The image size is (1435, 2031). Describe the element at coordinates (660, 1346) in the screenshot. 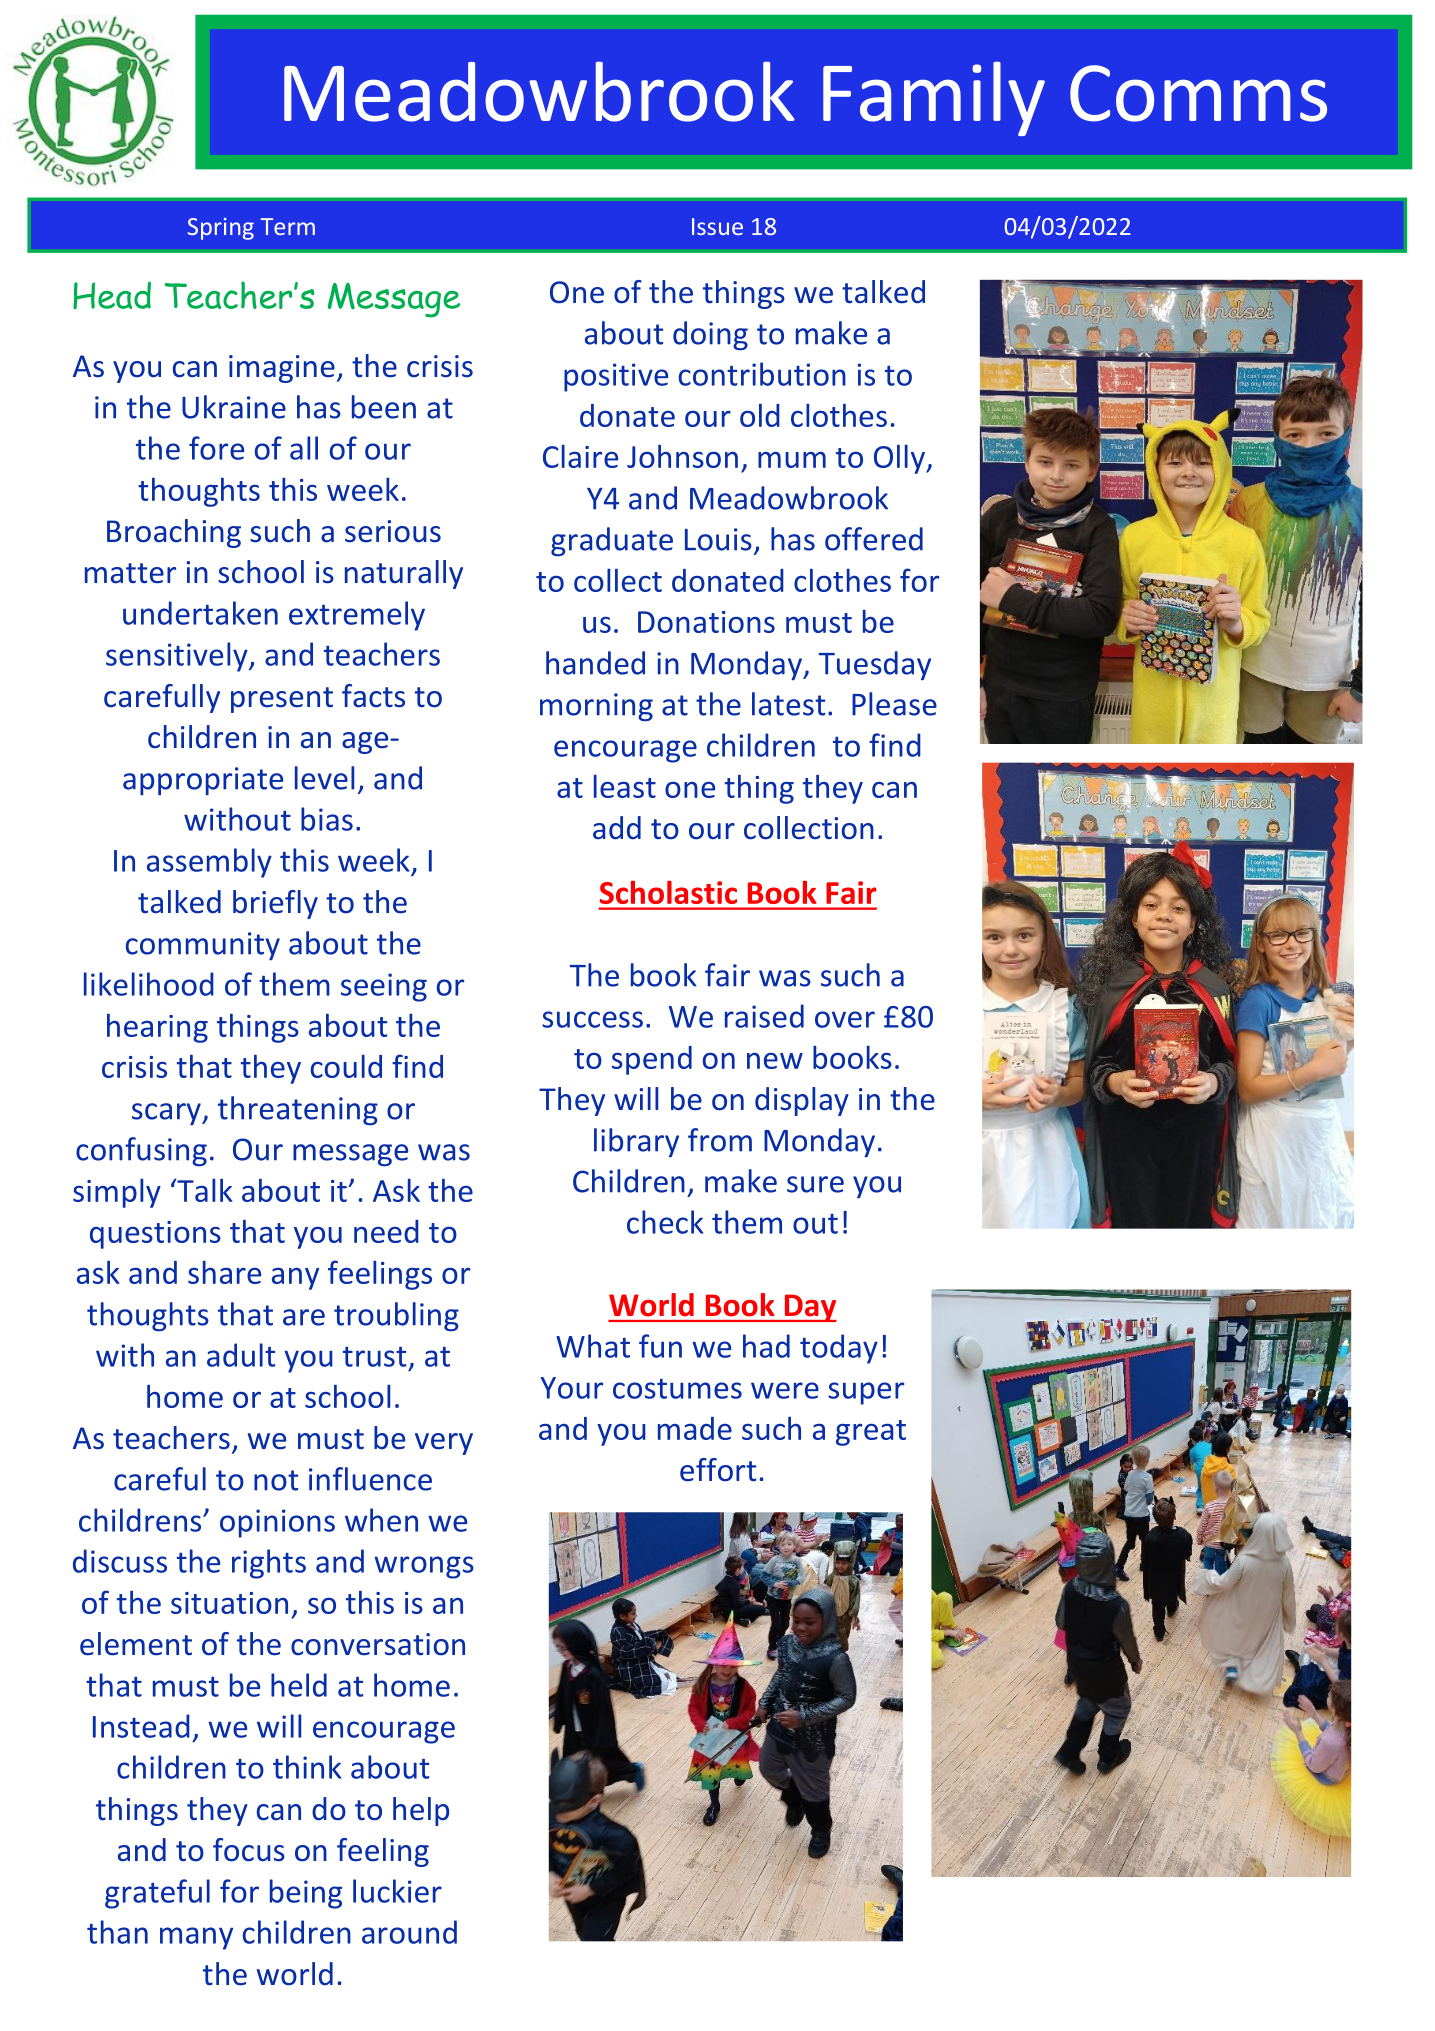

I see `fun` at that location.
